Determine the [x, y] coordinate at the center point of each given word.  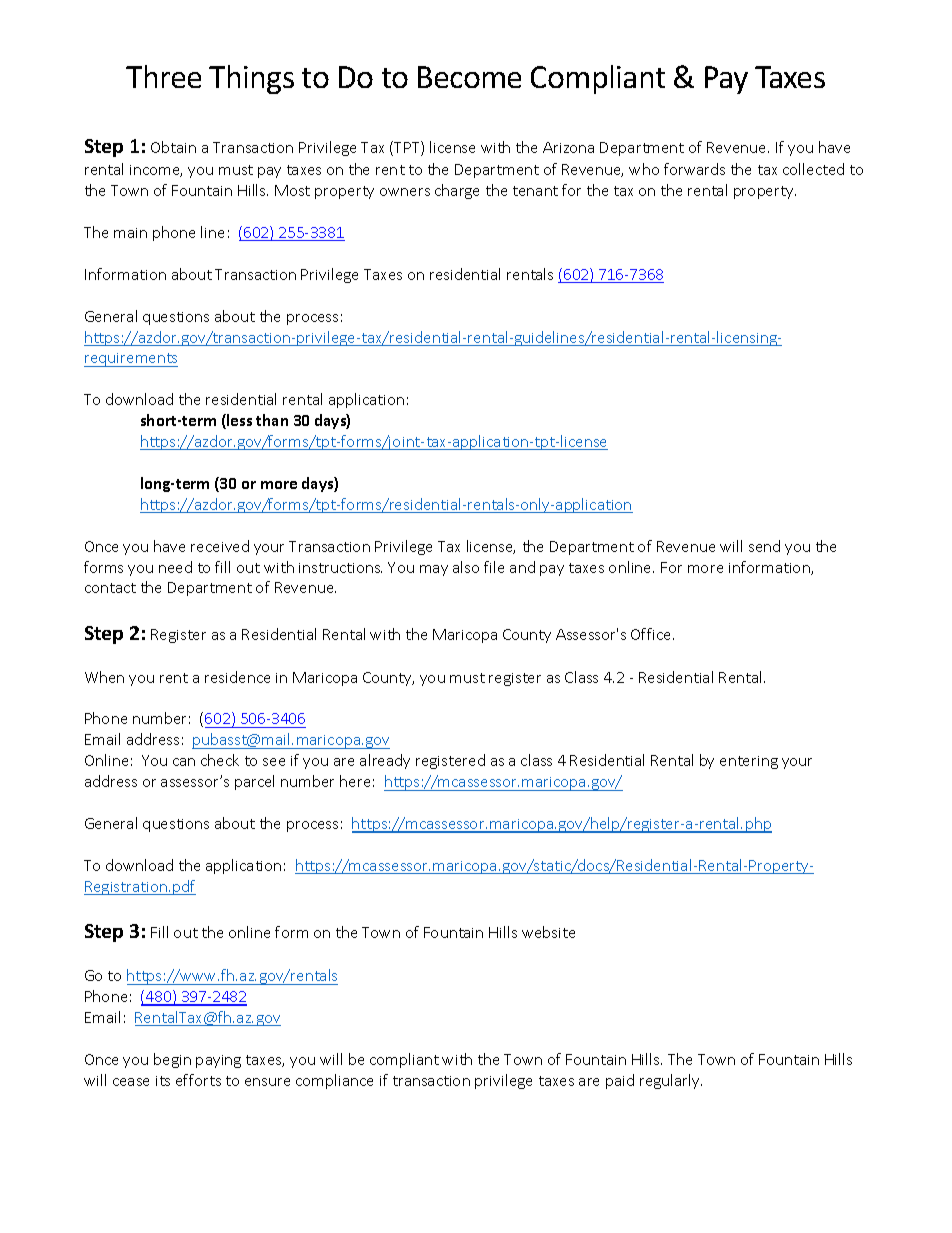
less [238, 421]
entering [749, 762]
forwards [694, 169]
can [184, 762]
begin [172, 1060]
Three [163, 76]
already [385, 761]
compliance [334, 1081]
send [764, 546]
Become [469, 77]
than [272, 420]
